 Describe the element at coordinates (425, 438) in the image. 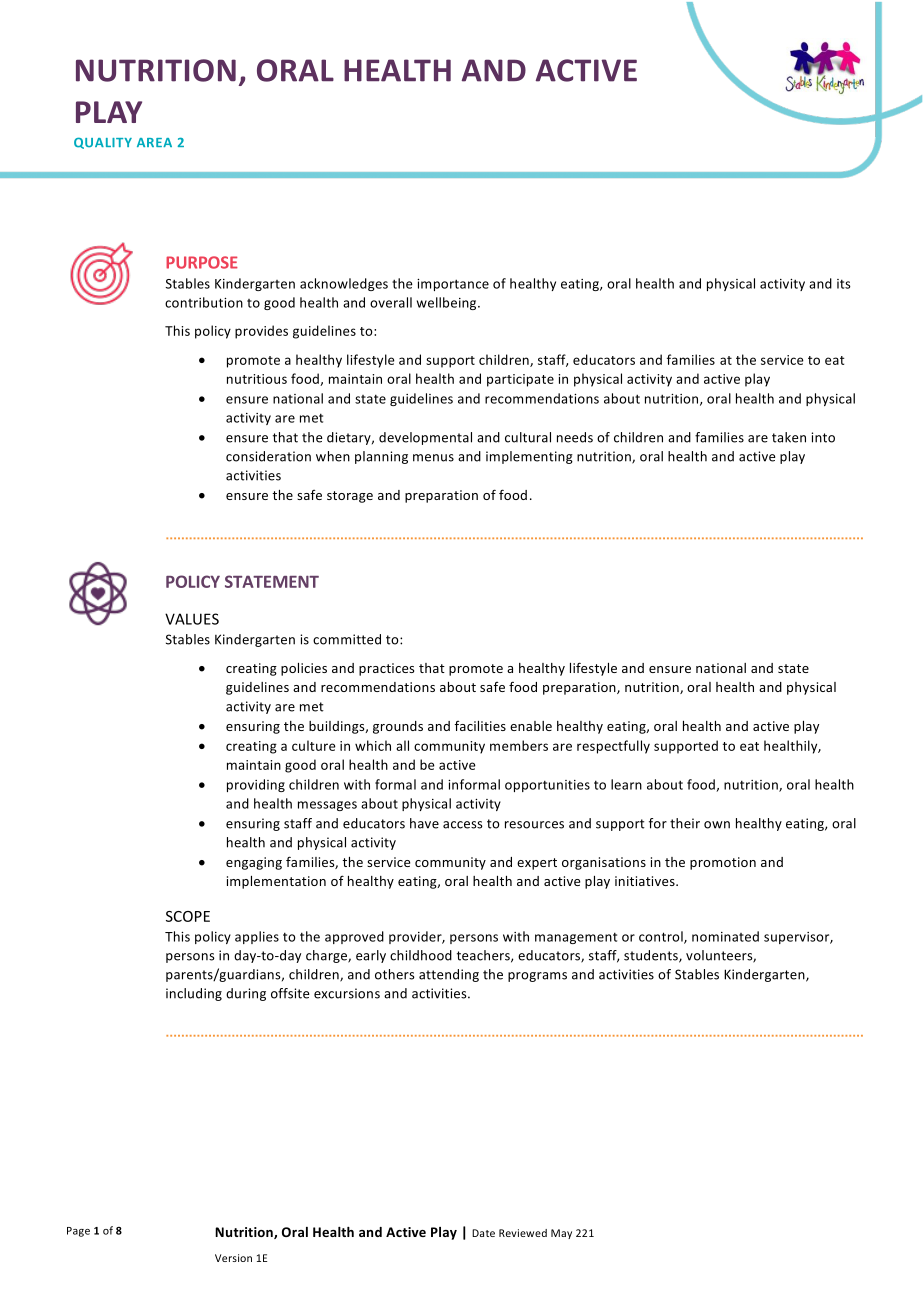

I see `developmental` at that location.
